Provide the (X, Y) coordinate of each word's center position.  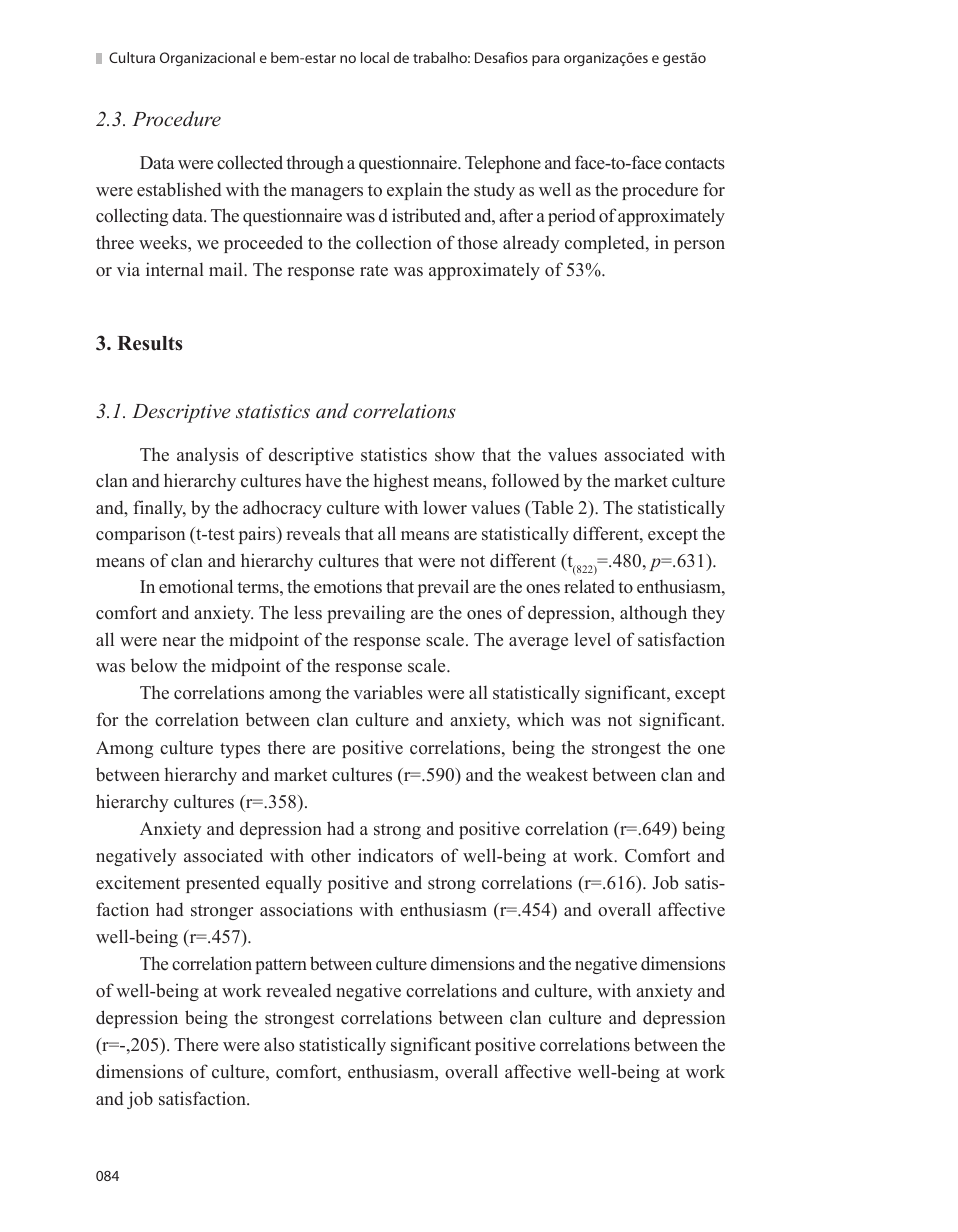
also (279, 1044)
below (154, 665)
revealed (299, 990)
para (545, 60)
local (375, 57)
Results (149, 343)
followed (526, 480)
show (455, 454)
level (592, 639)
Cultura (132, 57)
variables (388, 692)
